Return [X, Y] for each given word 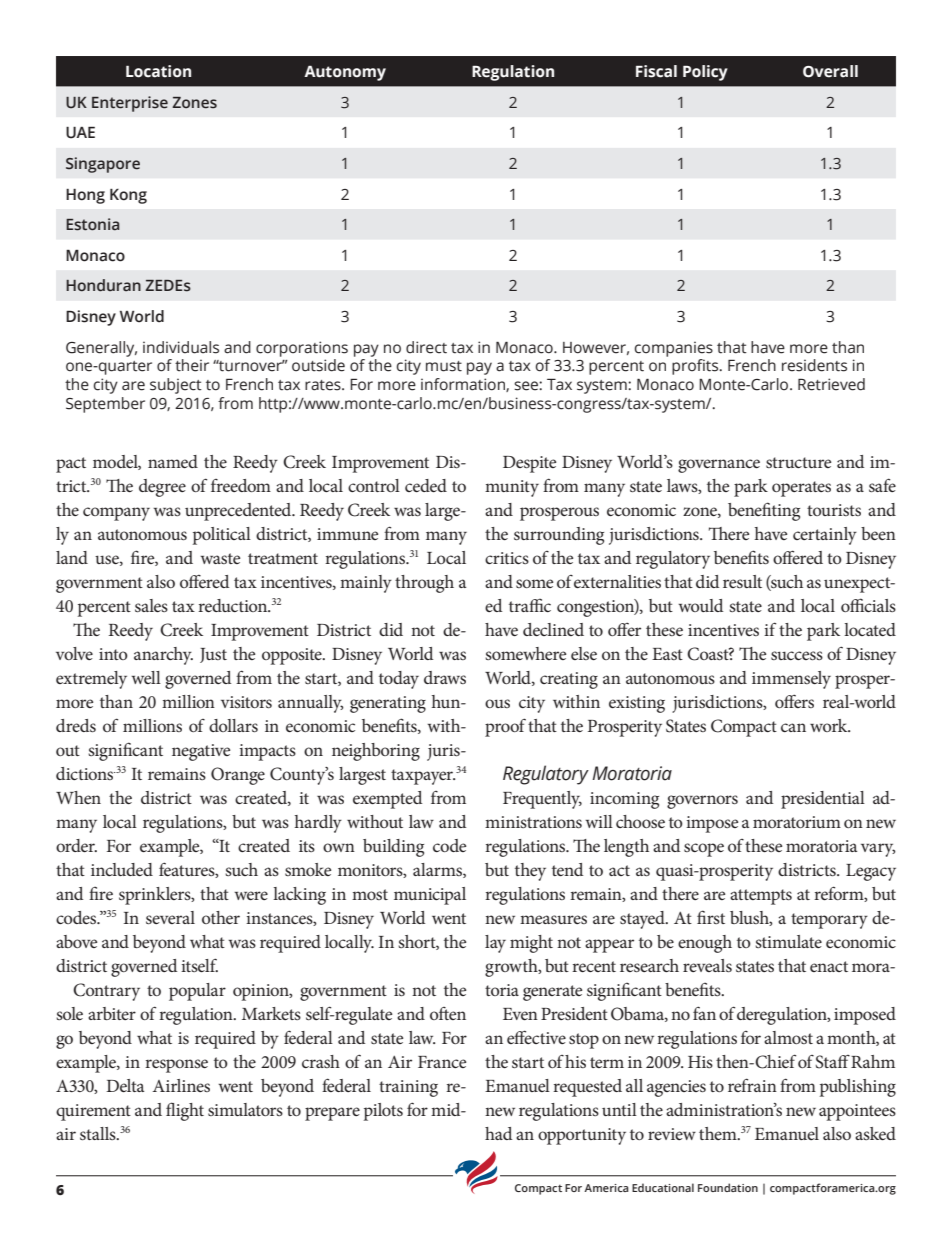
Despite [529, 464]
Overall [830, 71]
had [498, 1133]
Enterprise [130, 104]
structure [798, 462]
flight [185, 1111]
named [173, 461]
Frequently [542, 800]
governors [702, 802]
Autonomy [345, 73]
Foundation [728, 1187]
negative [201, 752]
